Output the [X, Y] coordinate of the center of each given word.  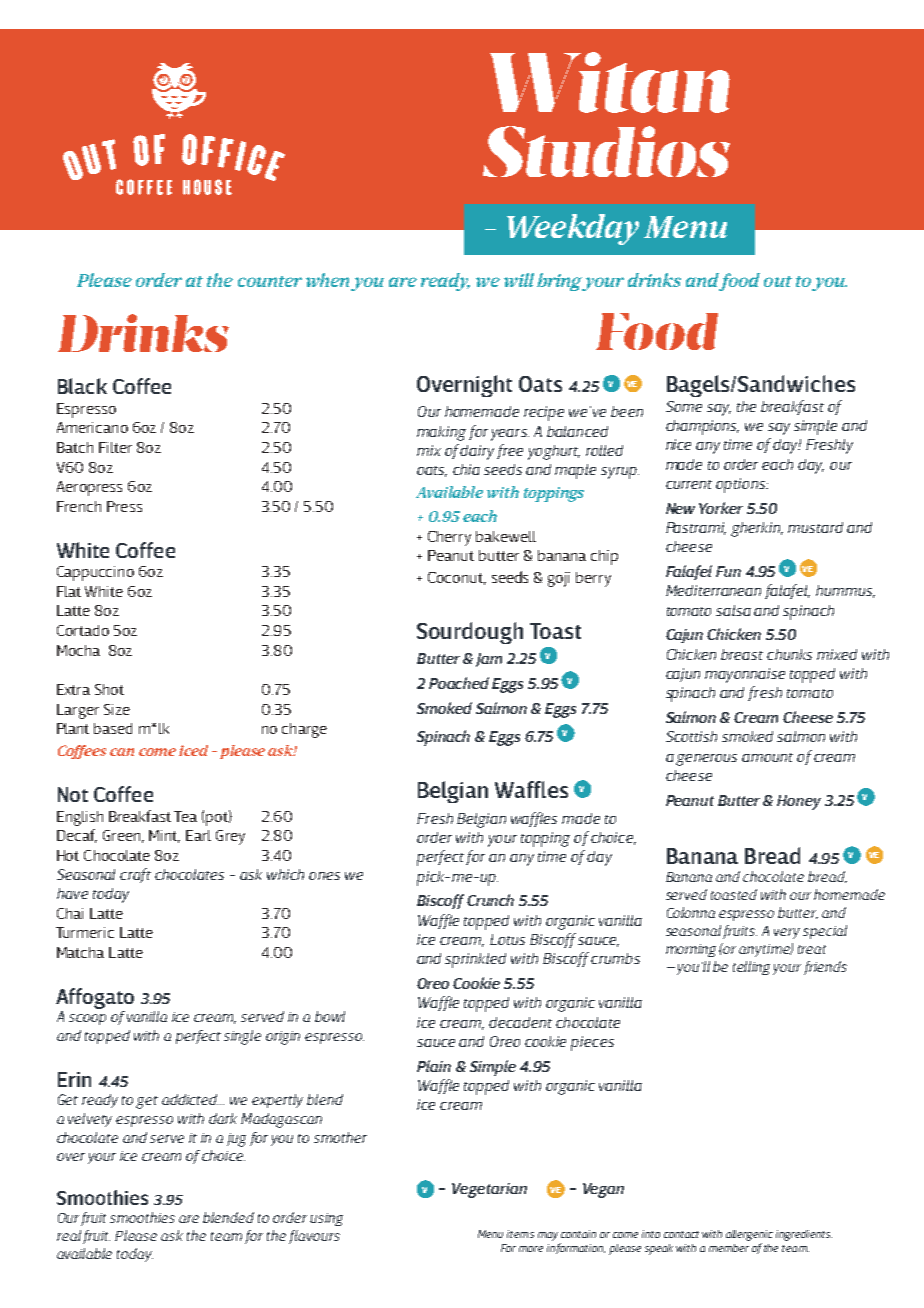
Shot [109, 689]
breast [742, 654]
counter [270, 281]
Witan [610, 82]
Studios [606, 151]
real [69, 1235]
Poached [459, 683]
